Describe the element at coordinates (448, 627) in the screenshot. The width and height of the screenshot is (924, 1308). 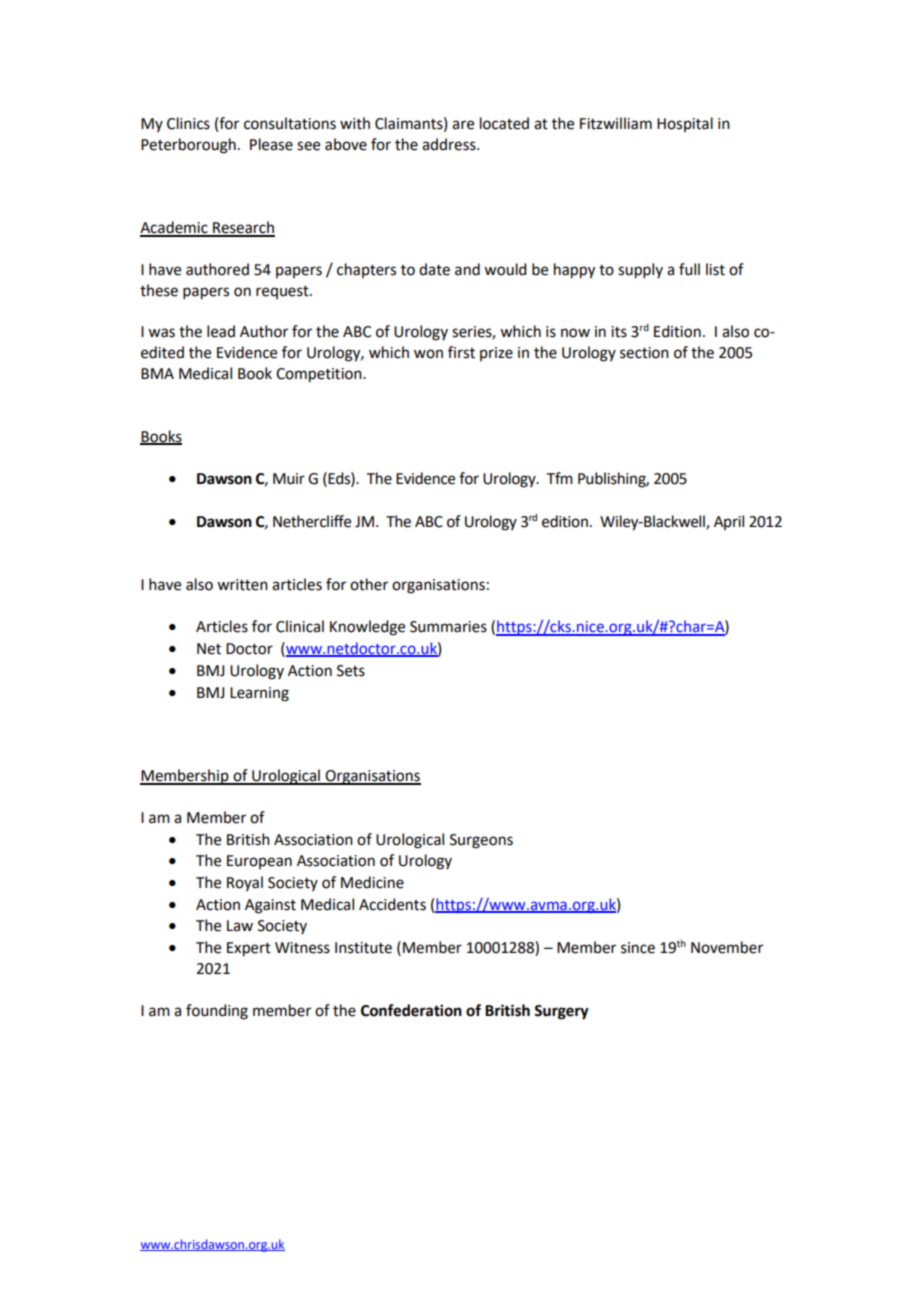
I see `Summaries` at that location.
